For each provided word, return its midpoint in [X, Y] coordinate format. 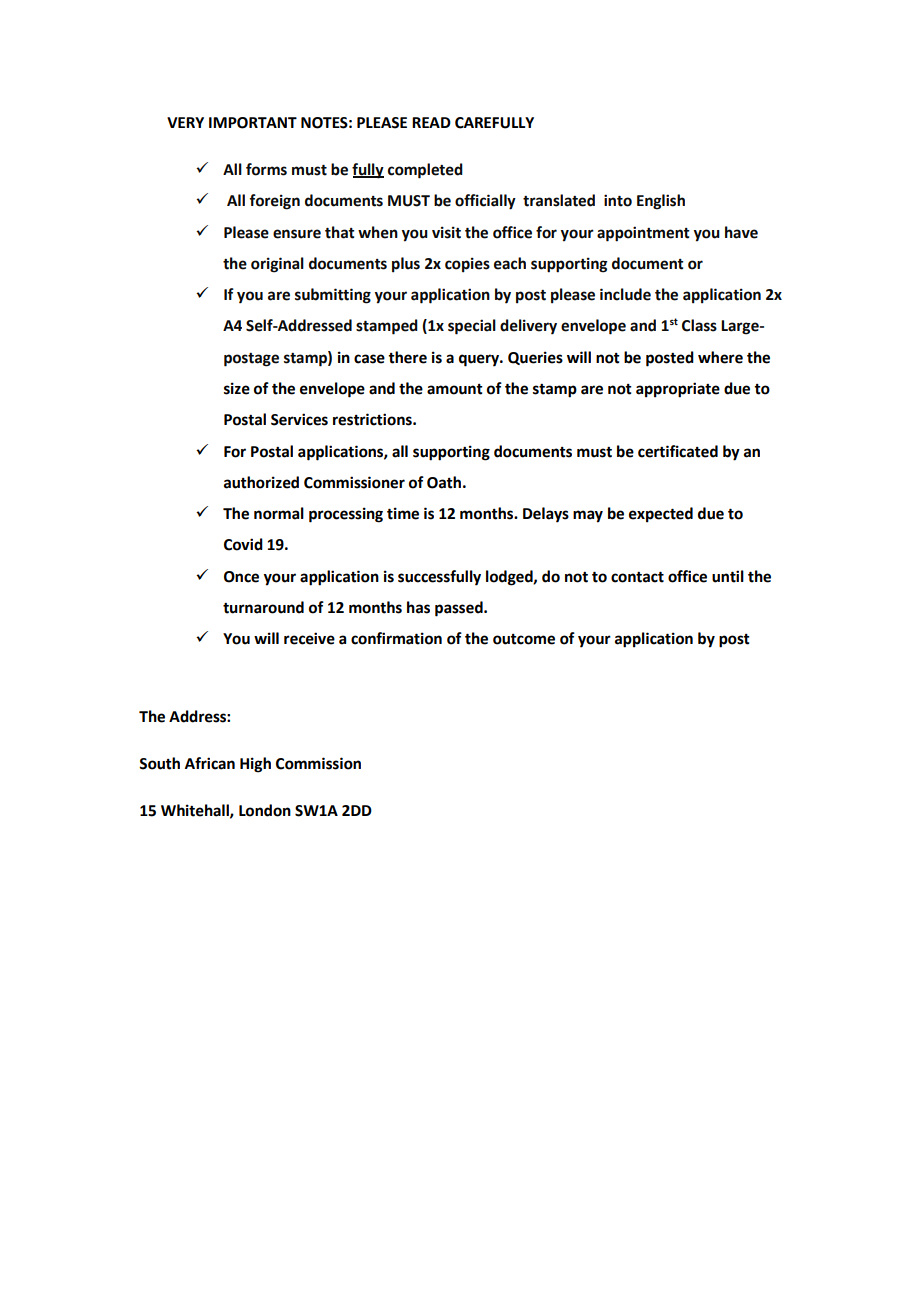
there [407, 357]
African [210, 763]
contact [637, 577]
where [720, 357]
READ [431, 122]
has [418, 607]
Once [241, 577]
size [237, 388]
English [661, 202]
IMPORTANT [253, 123]
